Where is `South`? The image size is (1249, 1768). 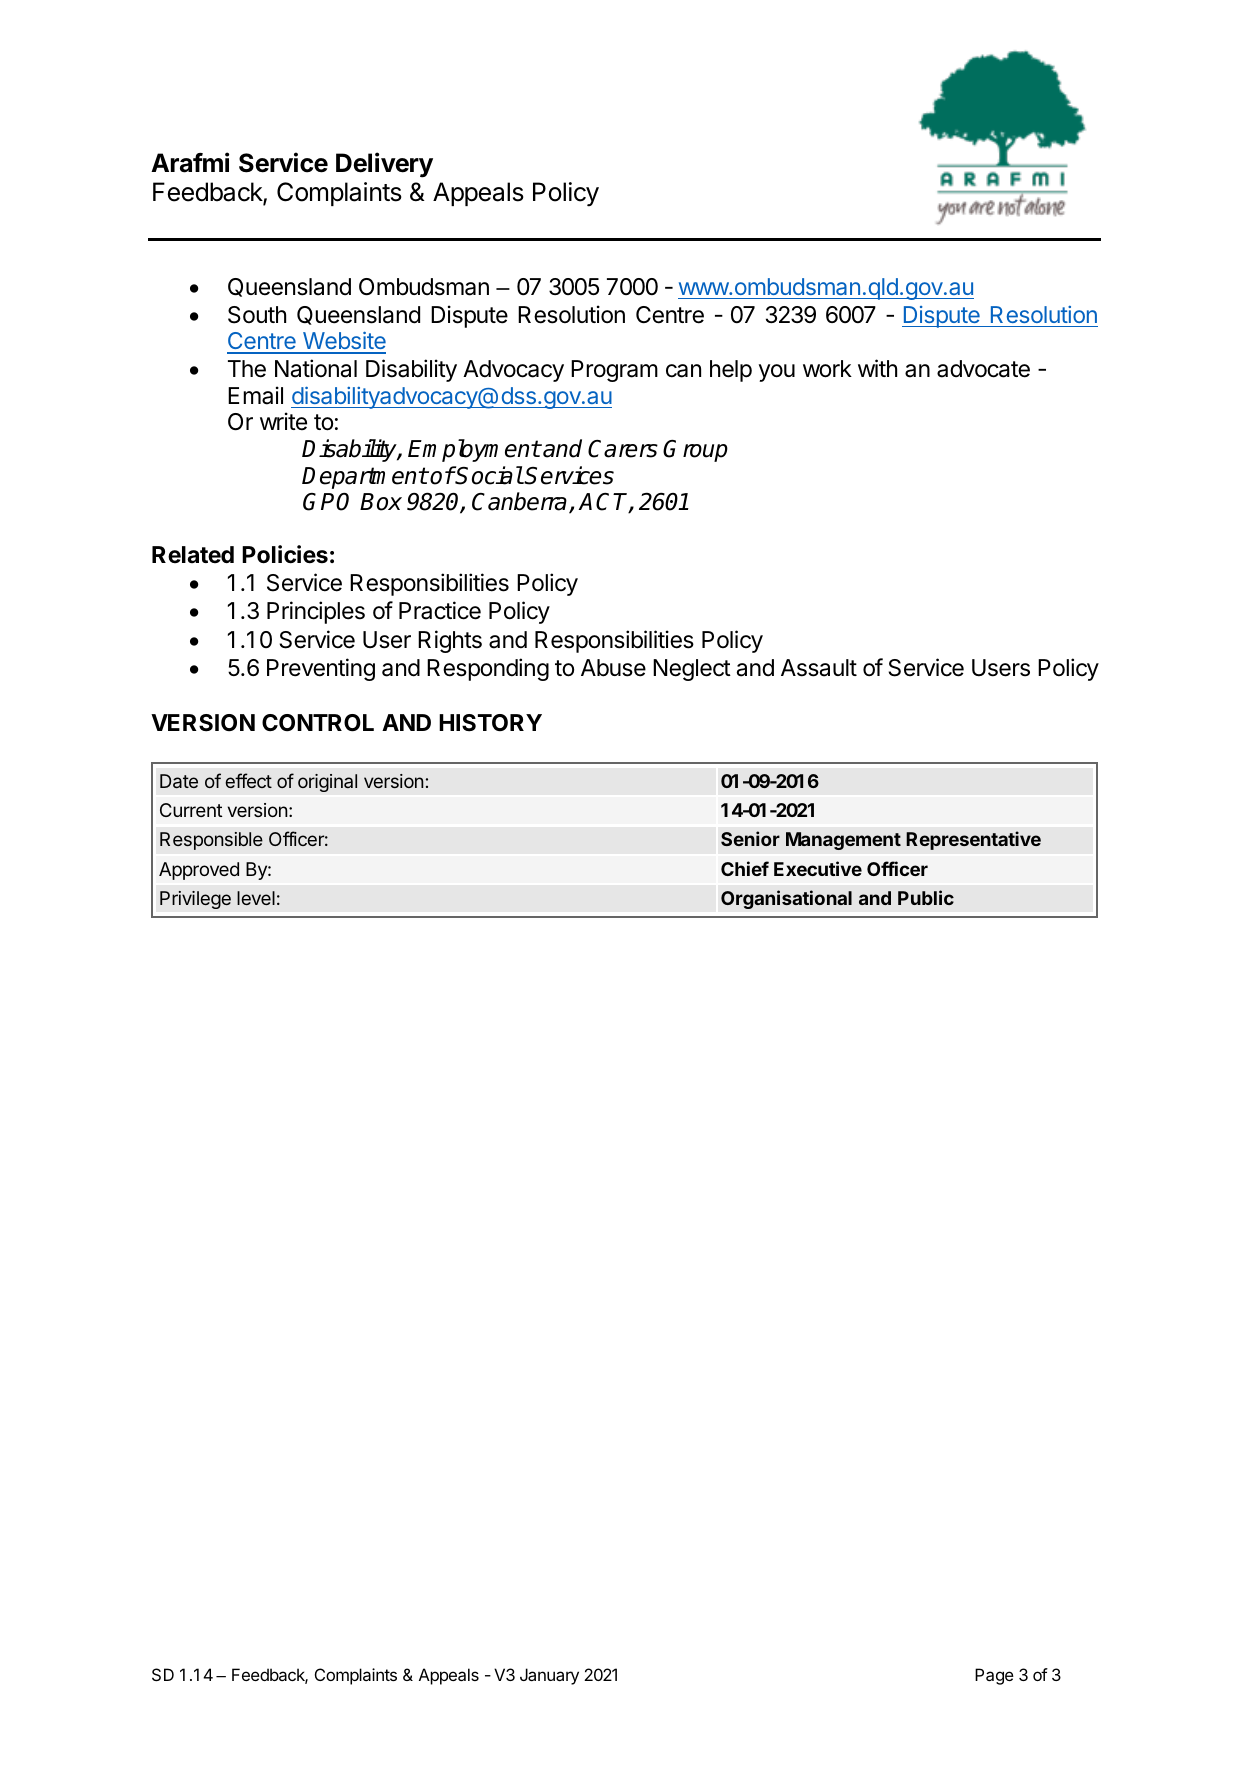
South is located at coordinates (257, 315).
